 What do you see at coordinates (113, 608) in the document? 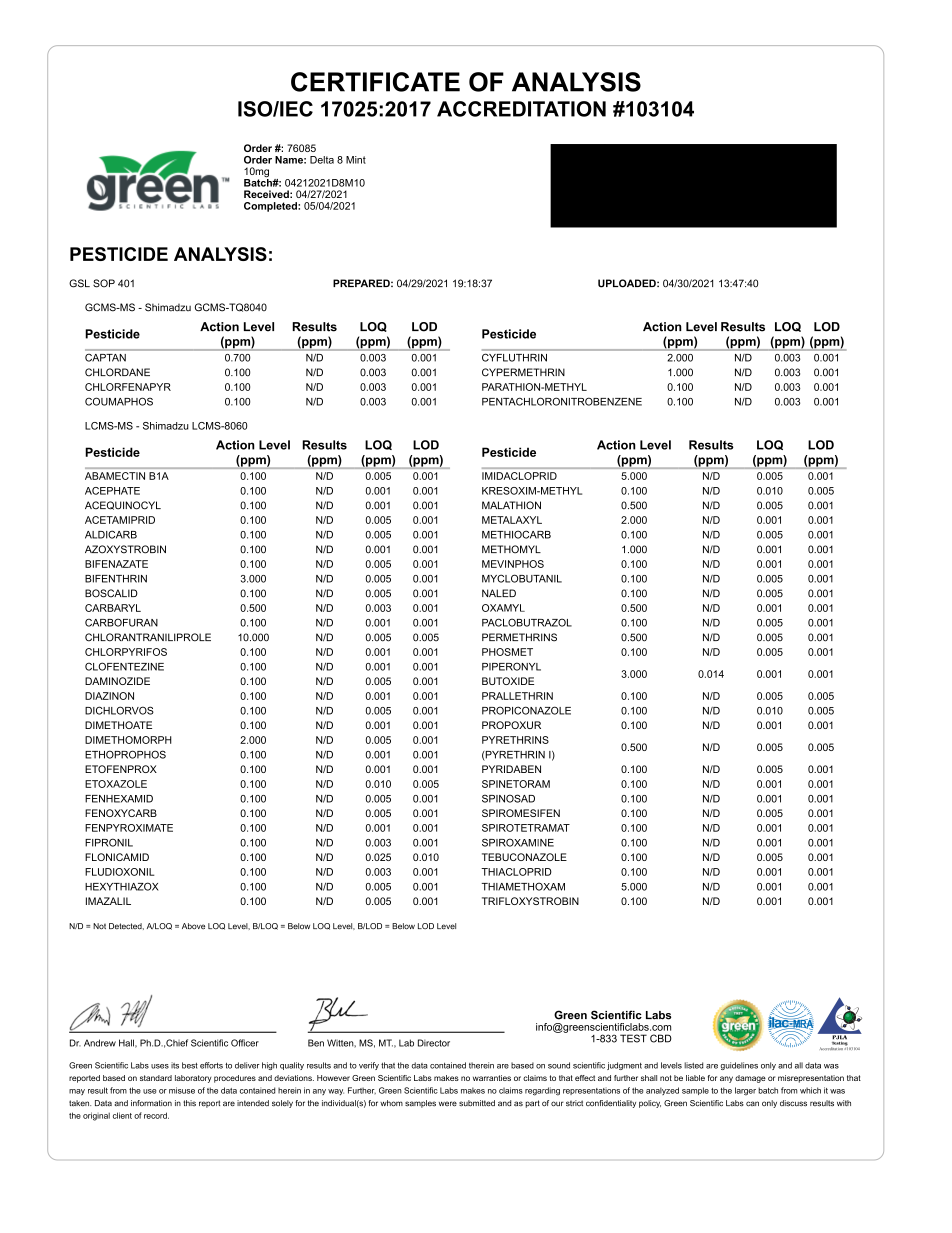
I see `CARBARYL` at bounding box center [113, 608].
